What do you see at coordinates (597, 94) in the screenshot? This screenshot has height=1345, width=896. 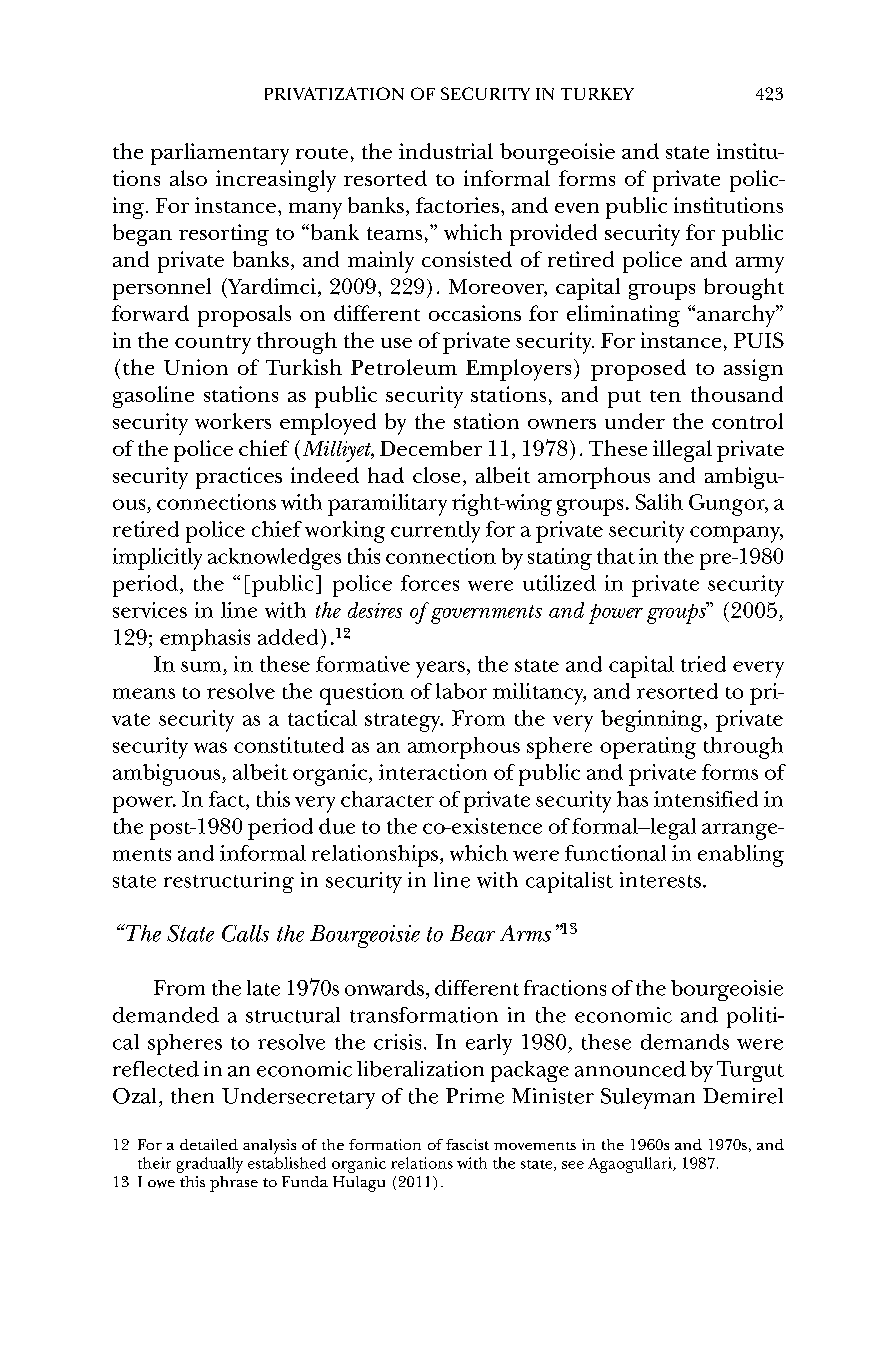 I see `TURKEY` at bounding box center [597, 94].
